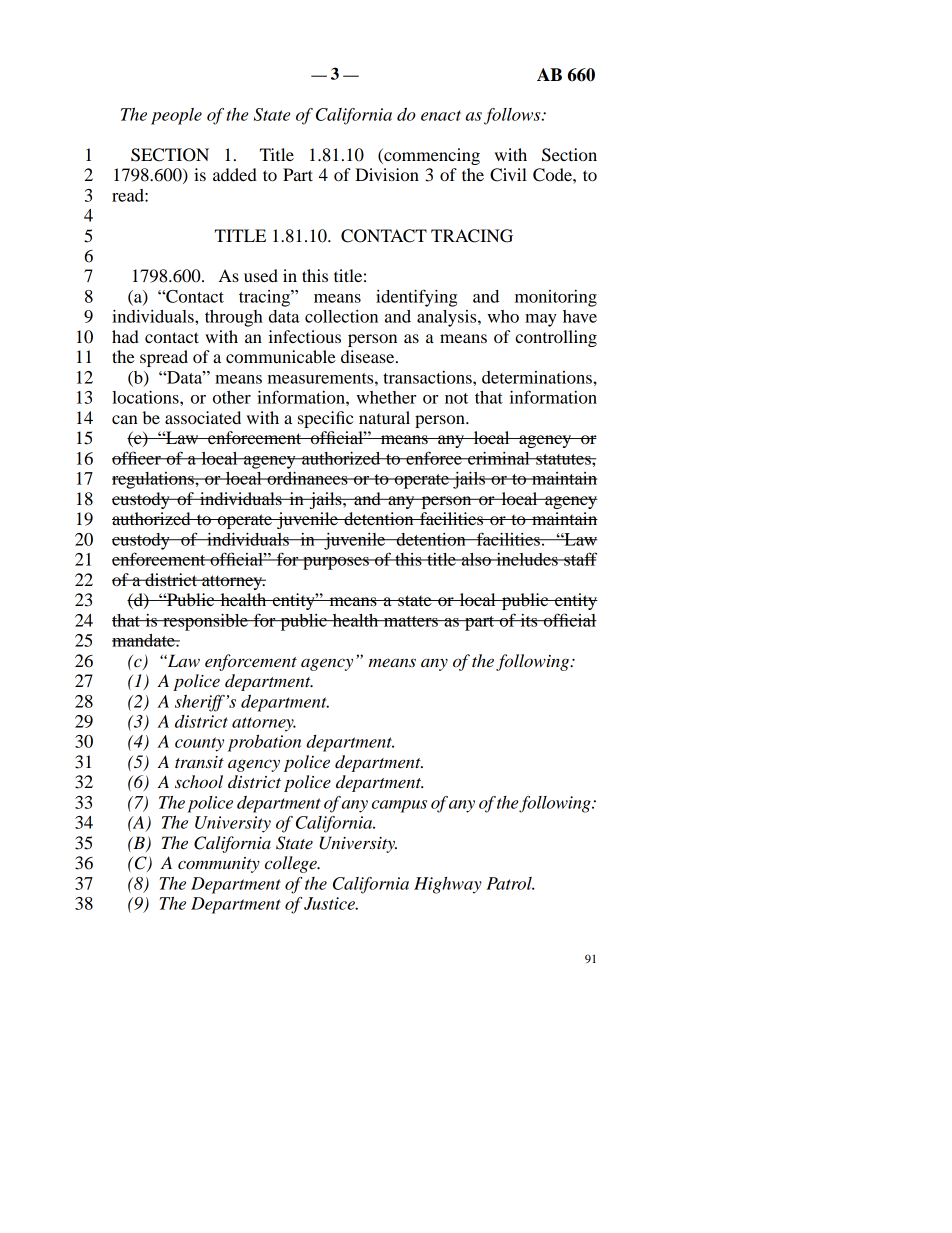  Describe the element at coordinates (176, 116) in the screenshot. I see `people` at that location.
